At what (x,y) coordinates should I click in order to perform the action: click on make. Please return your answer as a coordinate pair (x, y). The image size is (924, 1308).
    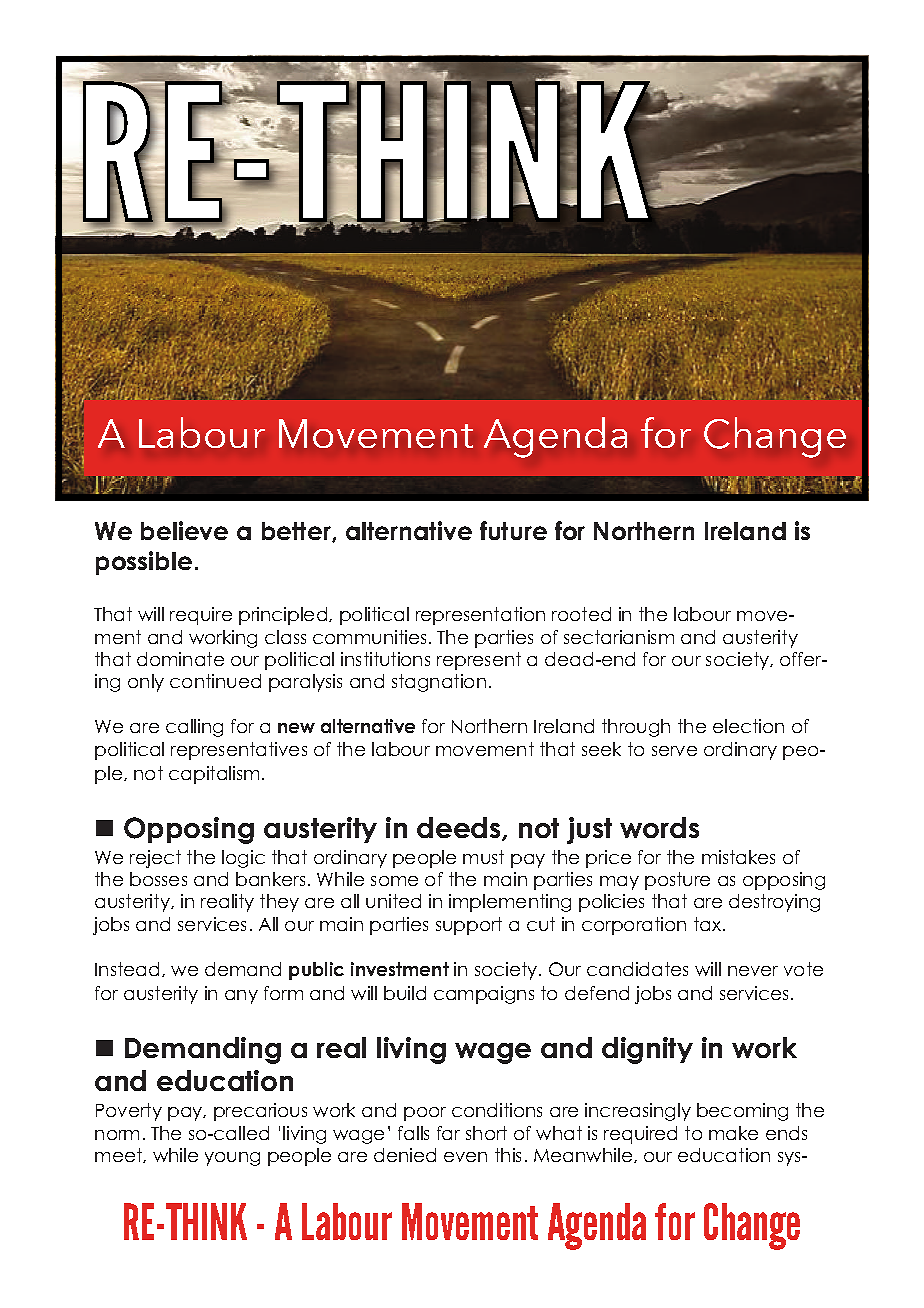
    Looking at the image, I should click on (733, 1133).
